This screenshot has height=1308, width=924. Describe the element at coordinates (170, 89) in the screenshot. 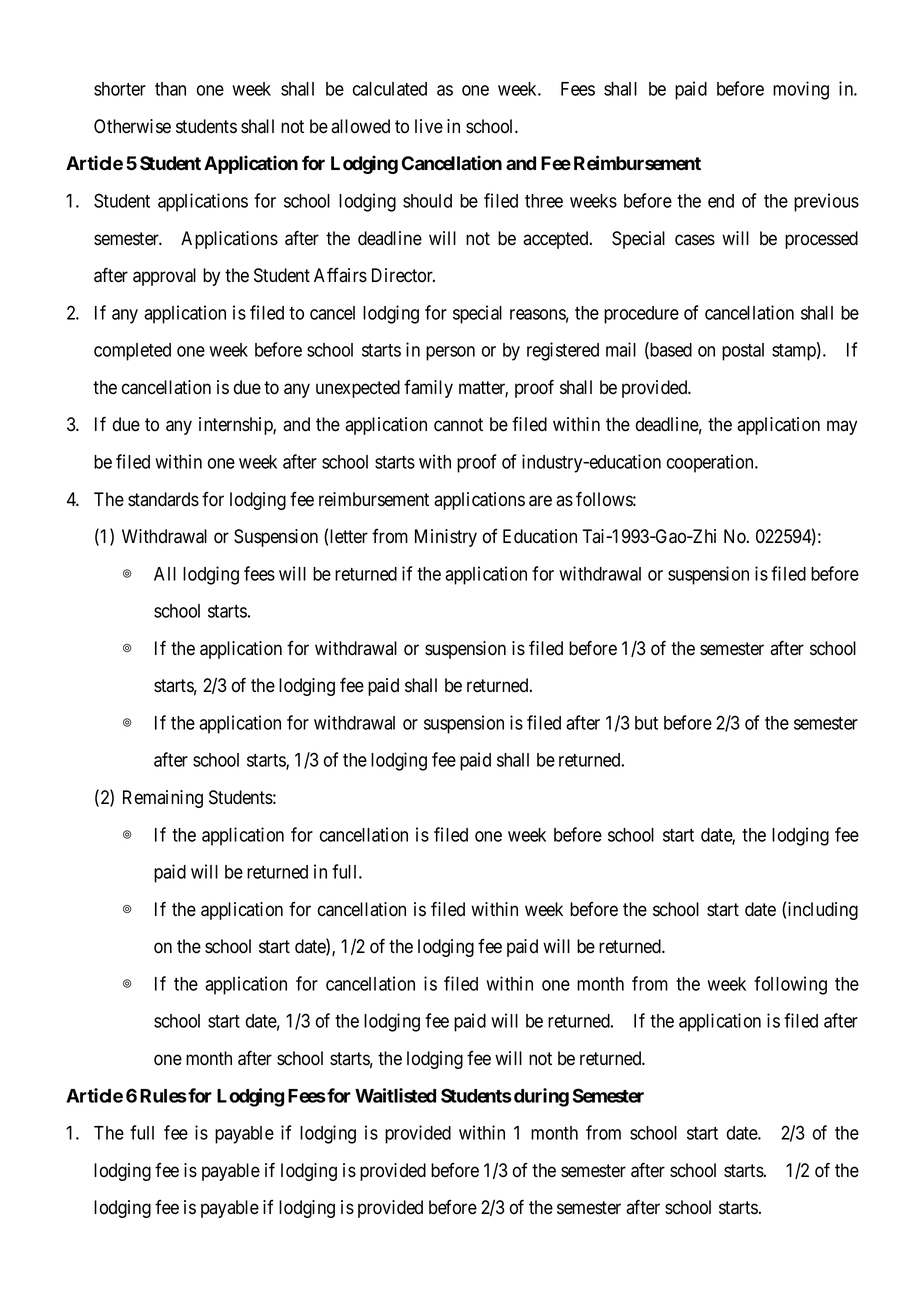

I see `than` at that location.
